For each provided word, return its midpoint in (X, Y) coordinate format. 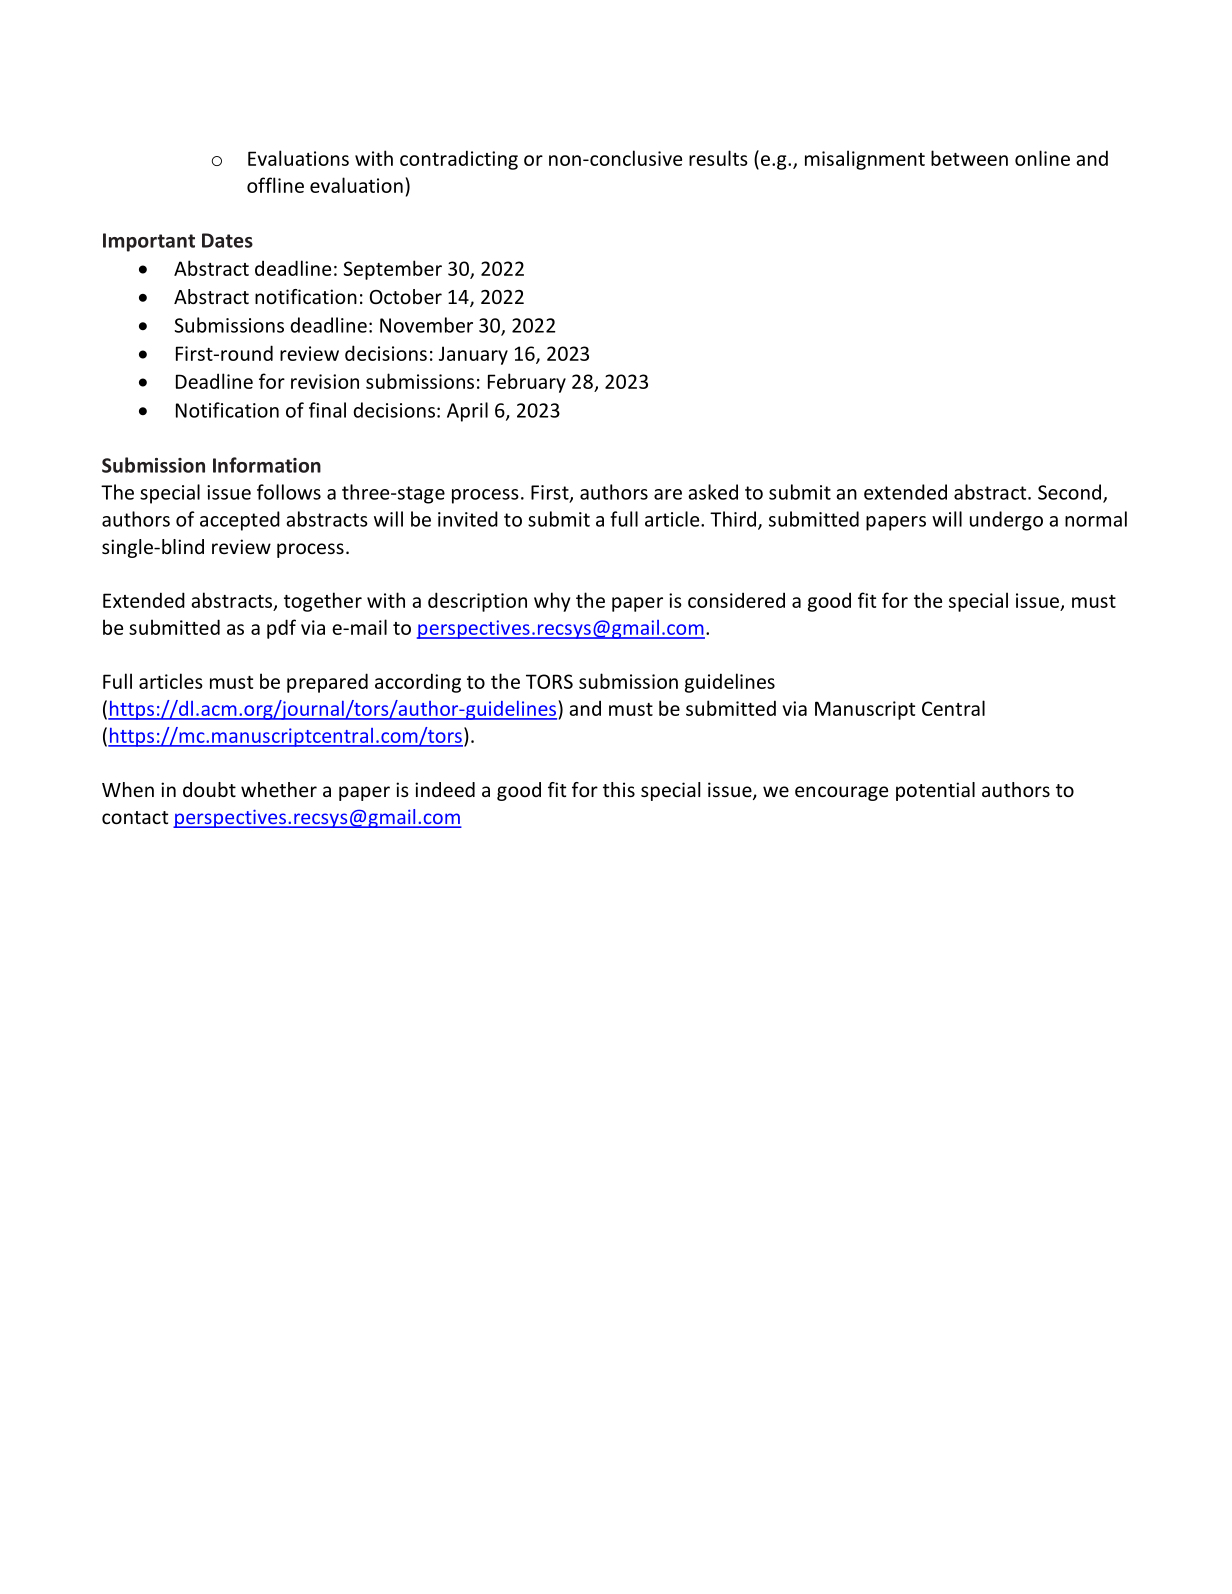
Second (1071, 493)
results (718, 158)
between (969, 158)
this (619, 789)
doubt (209, 789)
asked (713, 492)
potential (935, 791)
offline (275, 185)
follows (289, 492)
